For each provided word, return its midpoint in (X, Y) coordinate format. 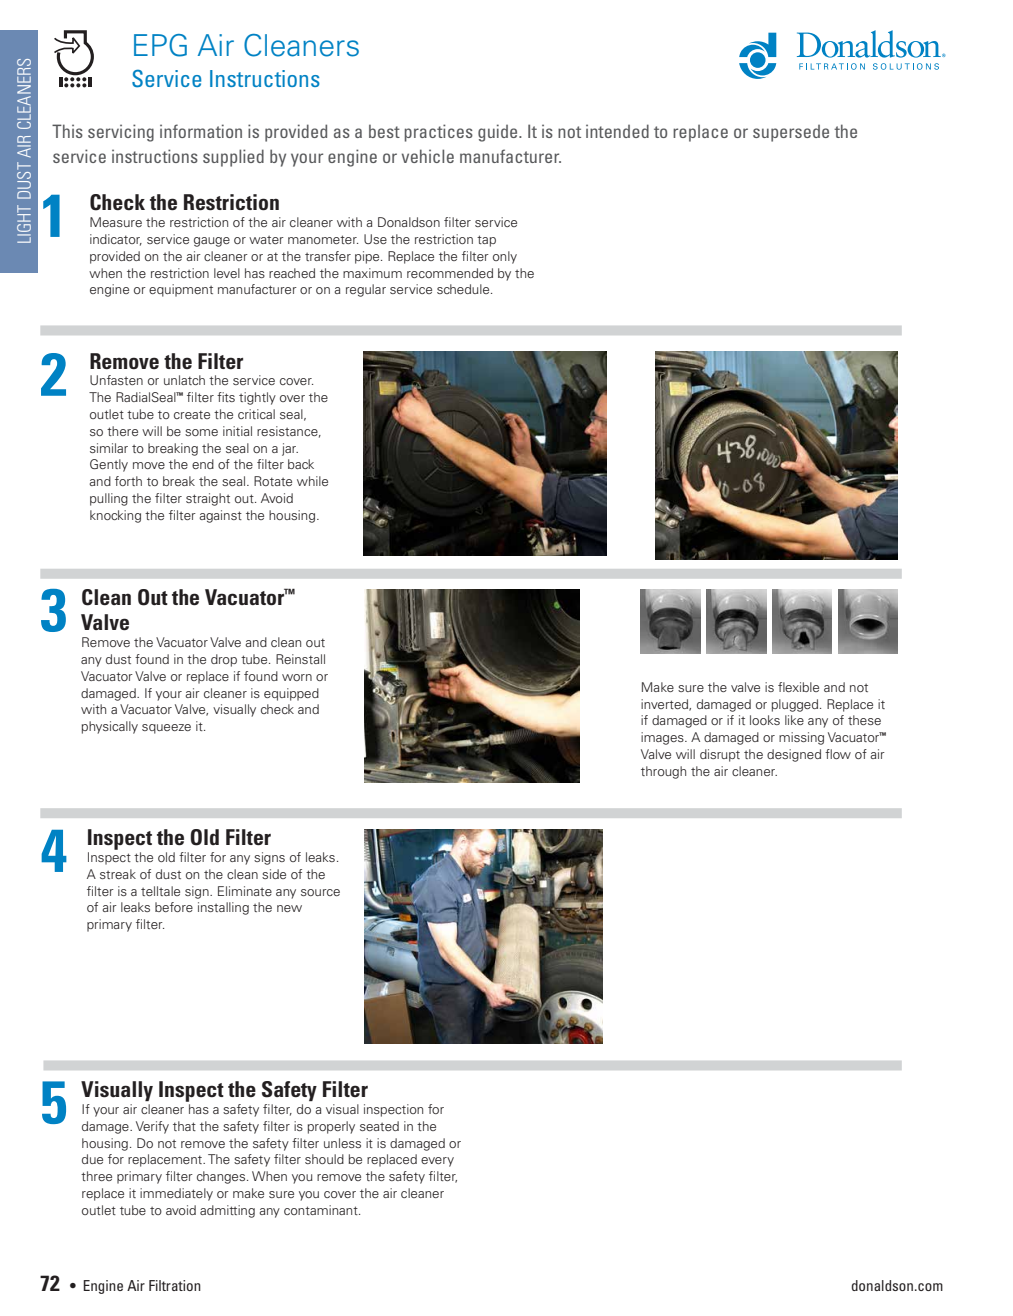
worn (297, 677)
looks (765, 720)
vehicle (428, 156)
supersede (791, 133)
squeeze (166, 729)
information (201, 131)
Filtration (175, 1285)
